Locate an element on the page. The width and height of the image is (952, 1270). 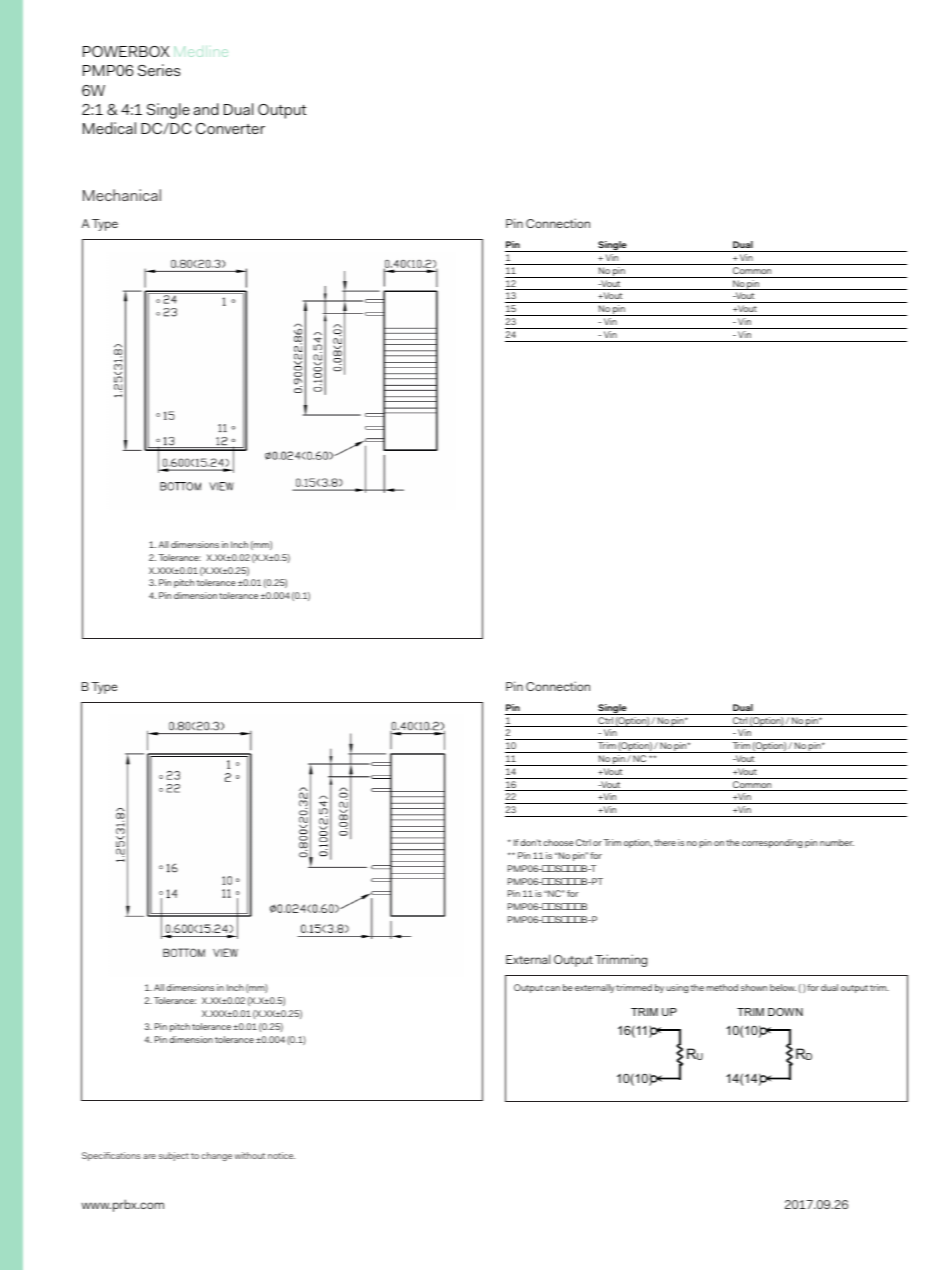
Medical is located at coordinates (109, 128).
